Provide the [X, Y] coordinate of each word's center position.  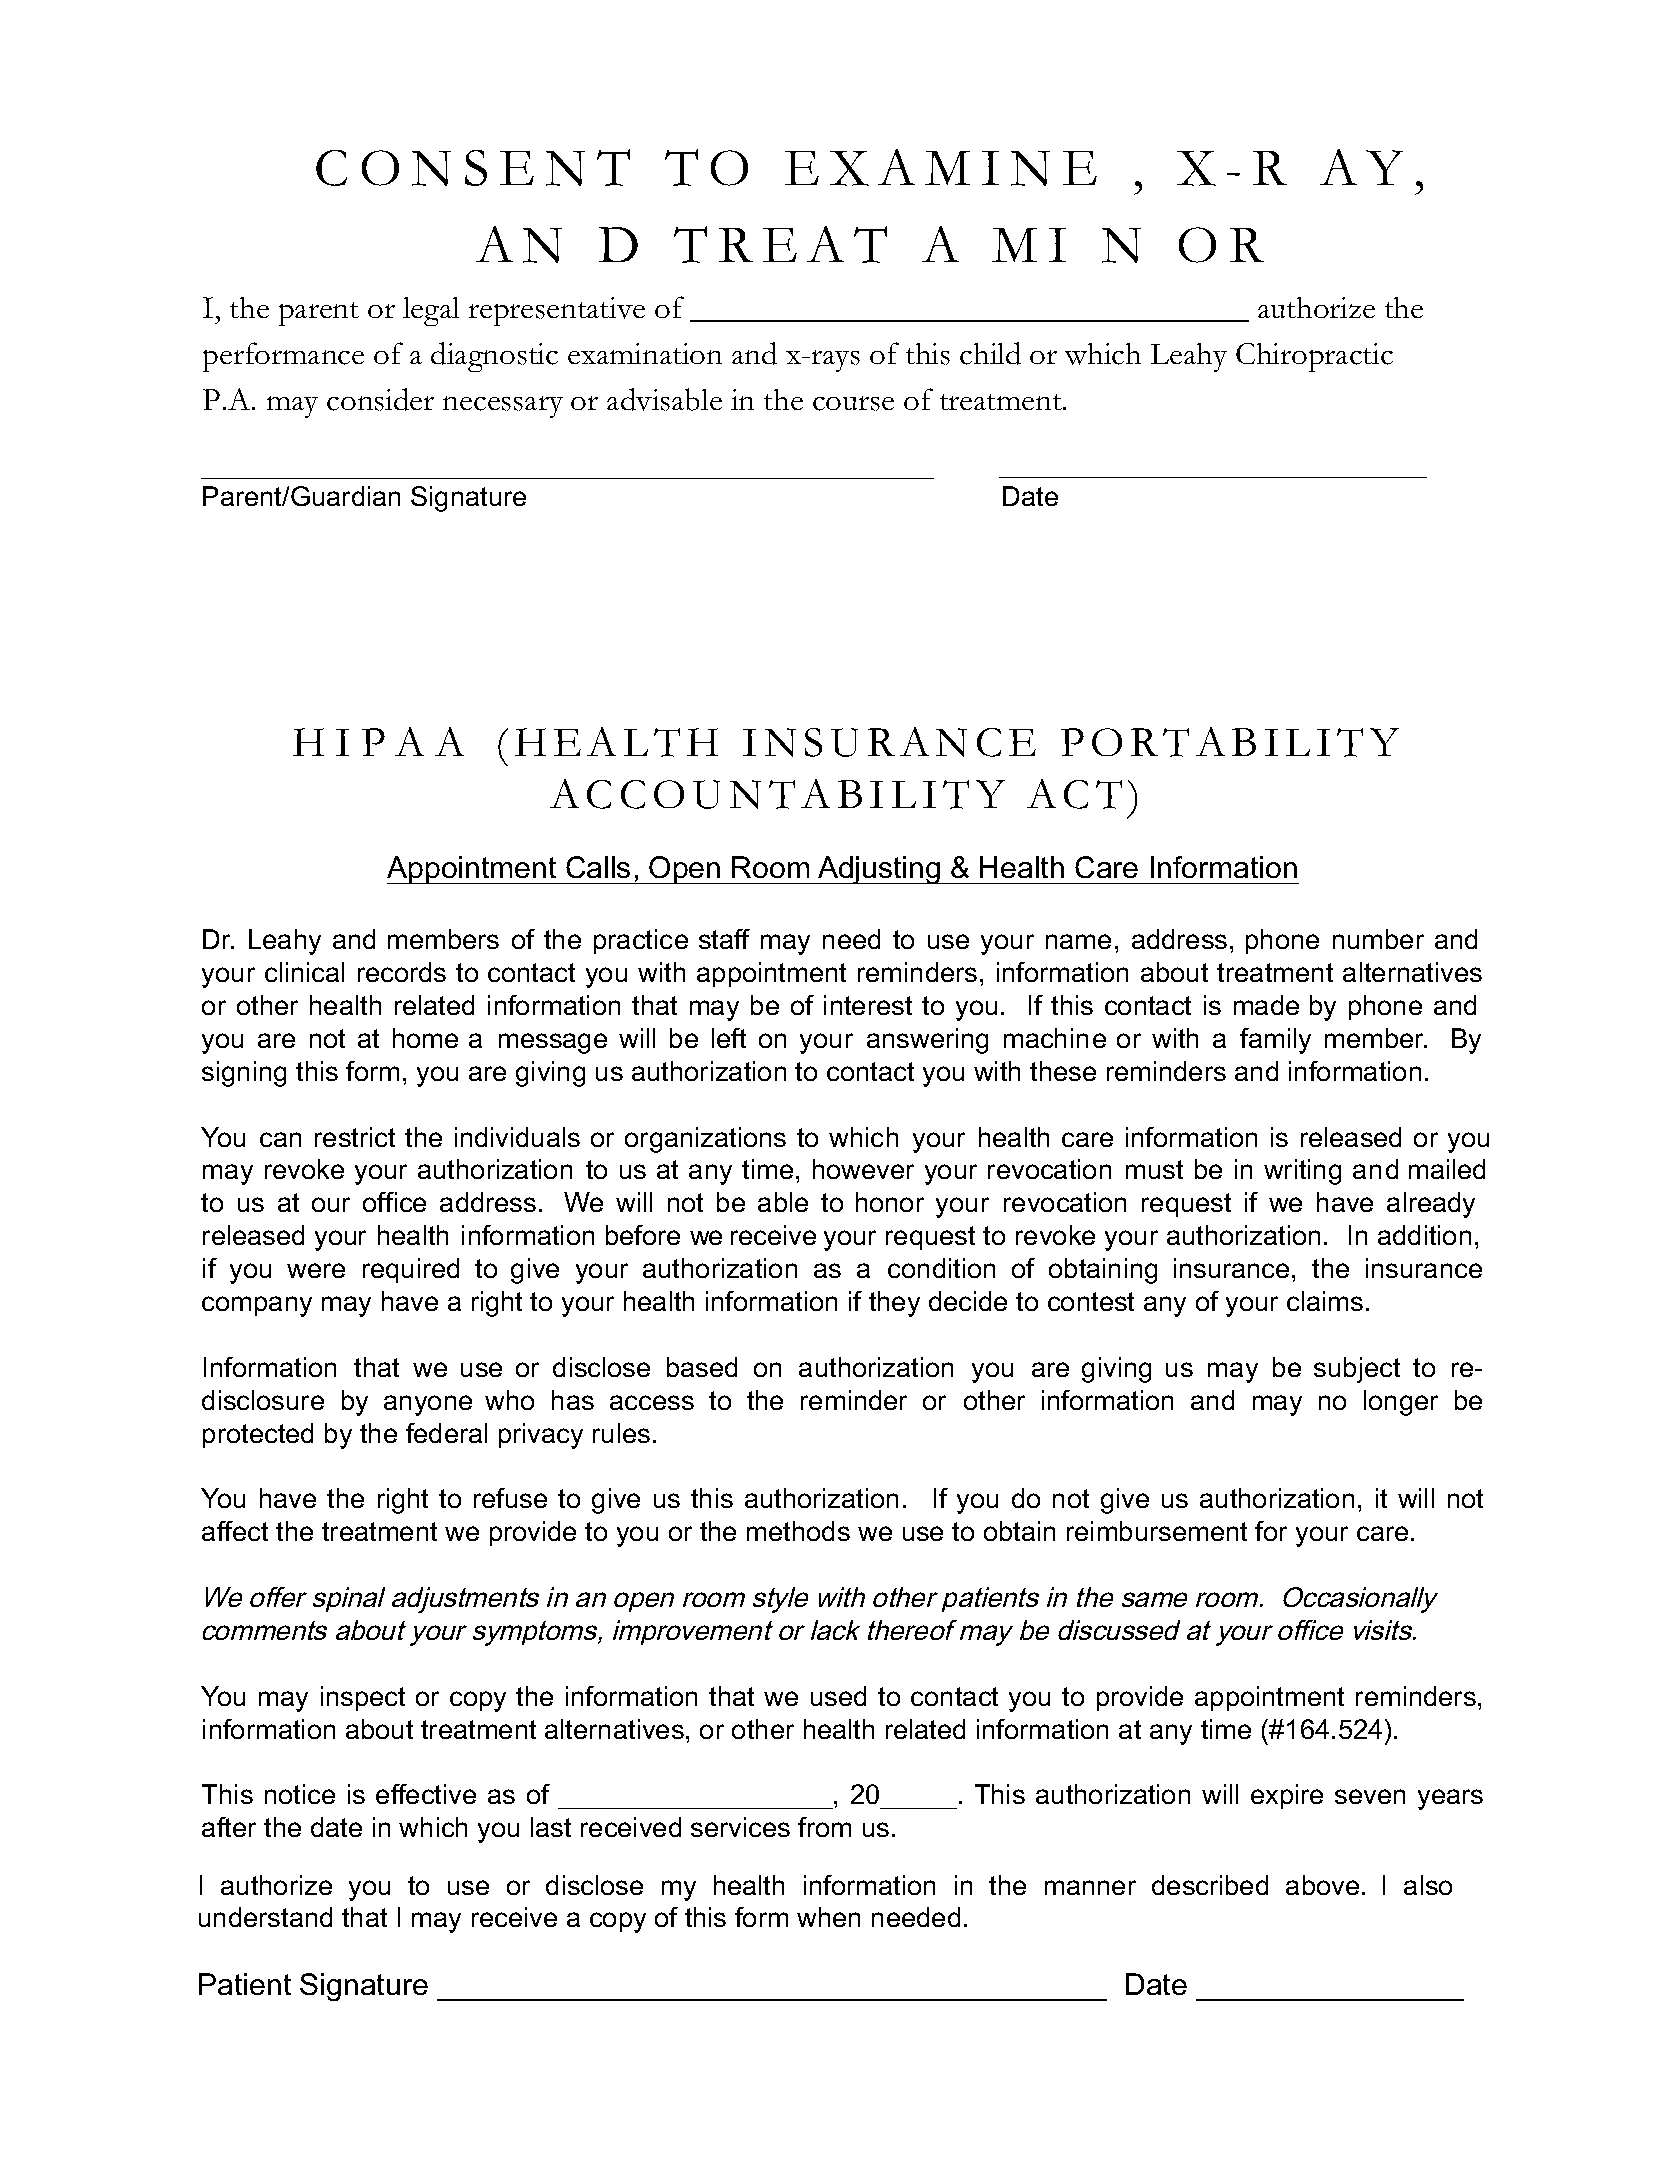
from [824, 1827]
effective [426, 1794]
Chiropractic [1314, 357]
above [1322, 1885]
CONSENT [473, 167]
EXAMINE [941, 167]
